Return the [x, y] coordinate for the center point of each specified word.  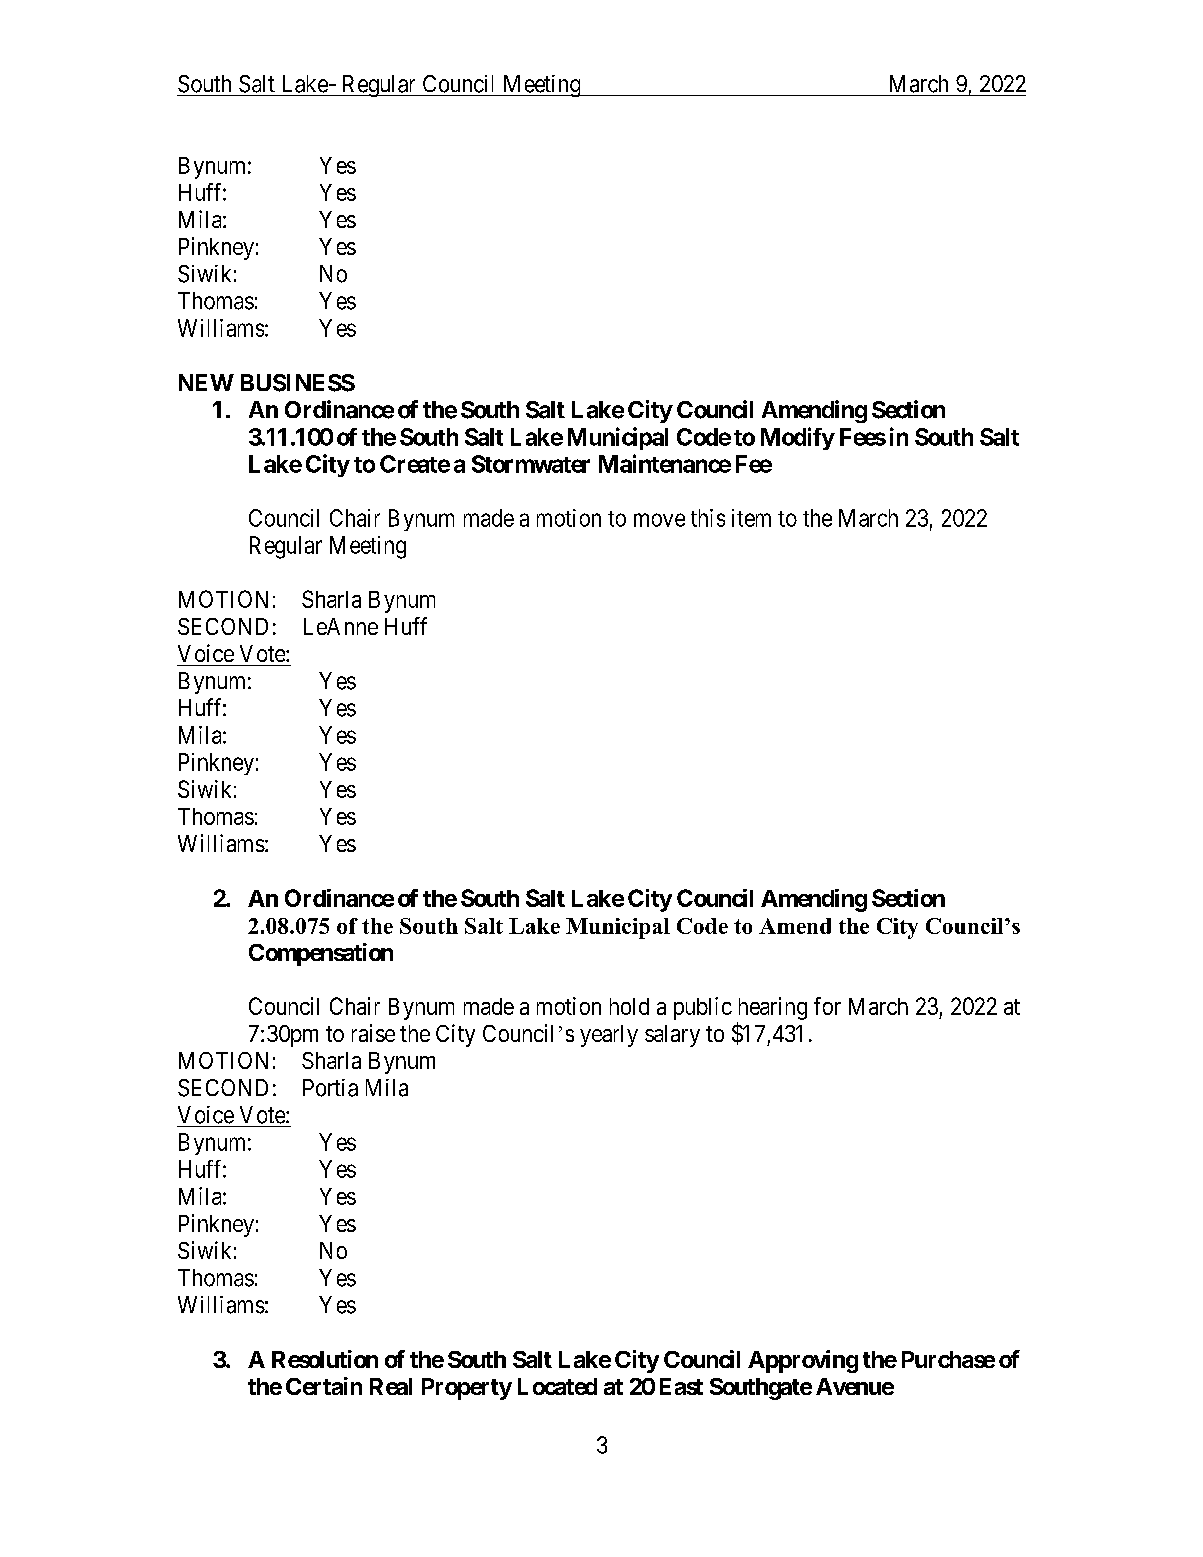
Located [557, 1386]
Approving [803, 1361]
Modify [798, 438]
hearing [773, 1008]
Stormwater [531, 464]
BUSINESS [298, 383]
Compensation [321, 954]
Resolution [325, 1359]
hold [629, 1006]
